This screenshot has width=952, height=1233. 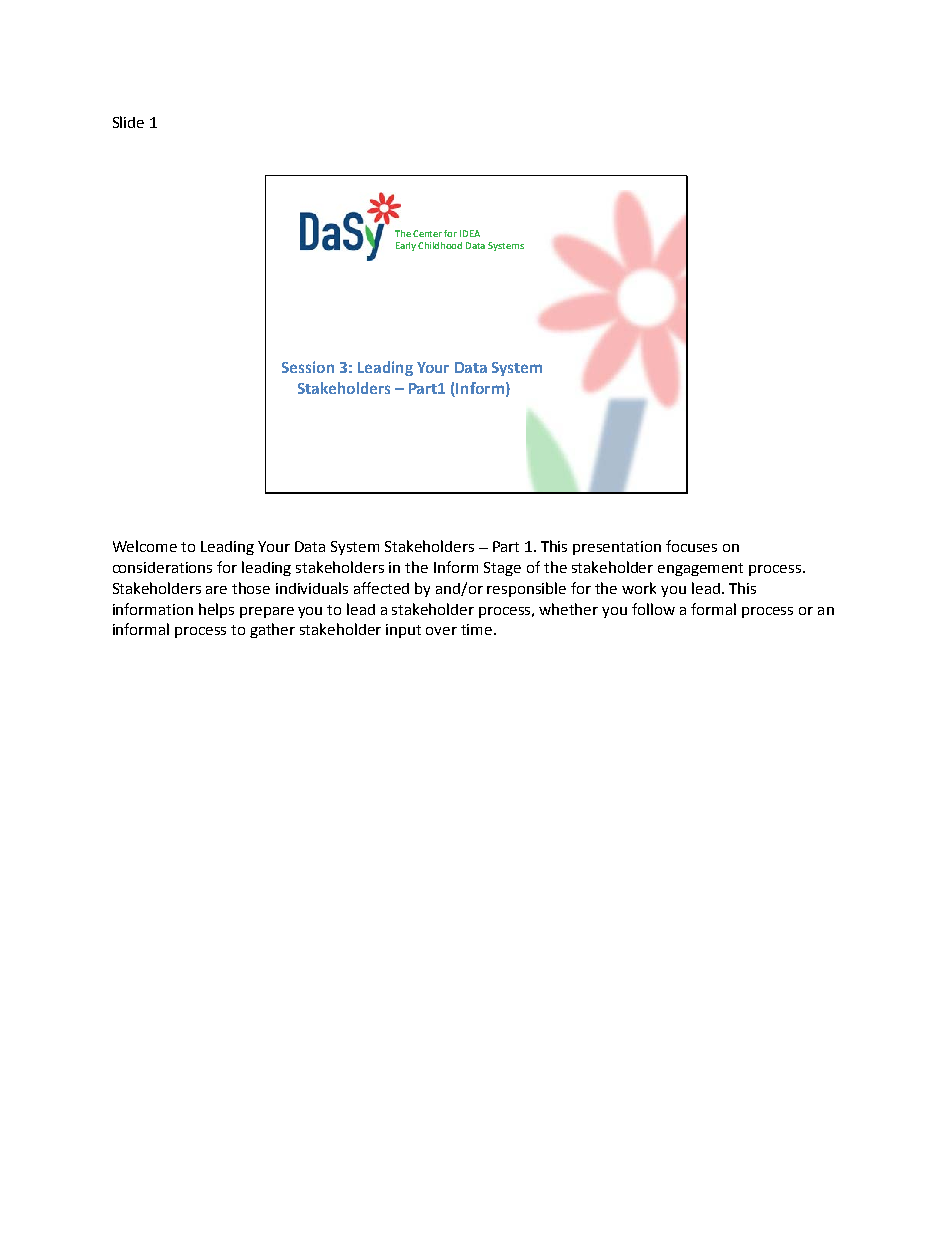 I want to click on Welcome, so click(x=145, y=546).
